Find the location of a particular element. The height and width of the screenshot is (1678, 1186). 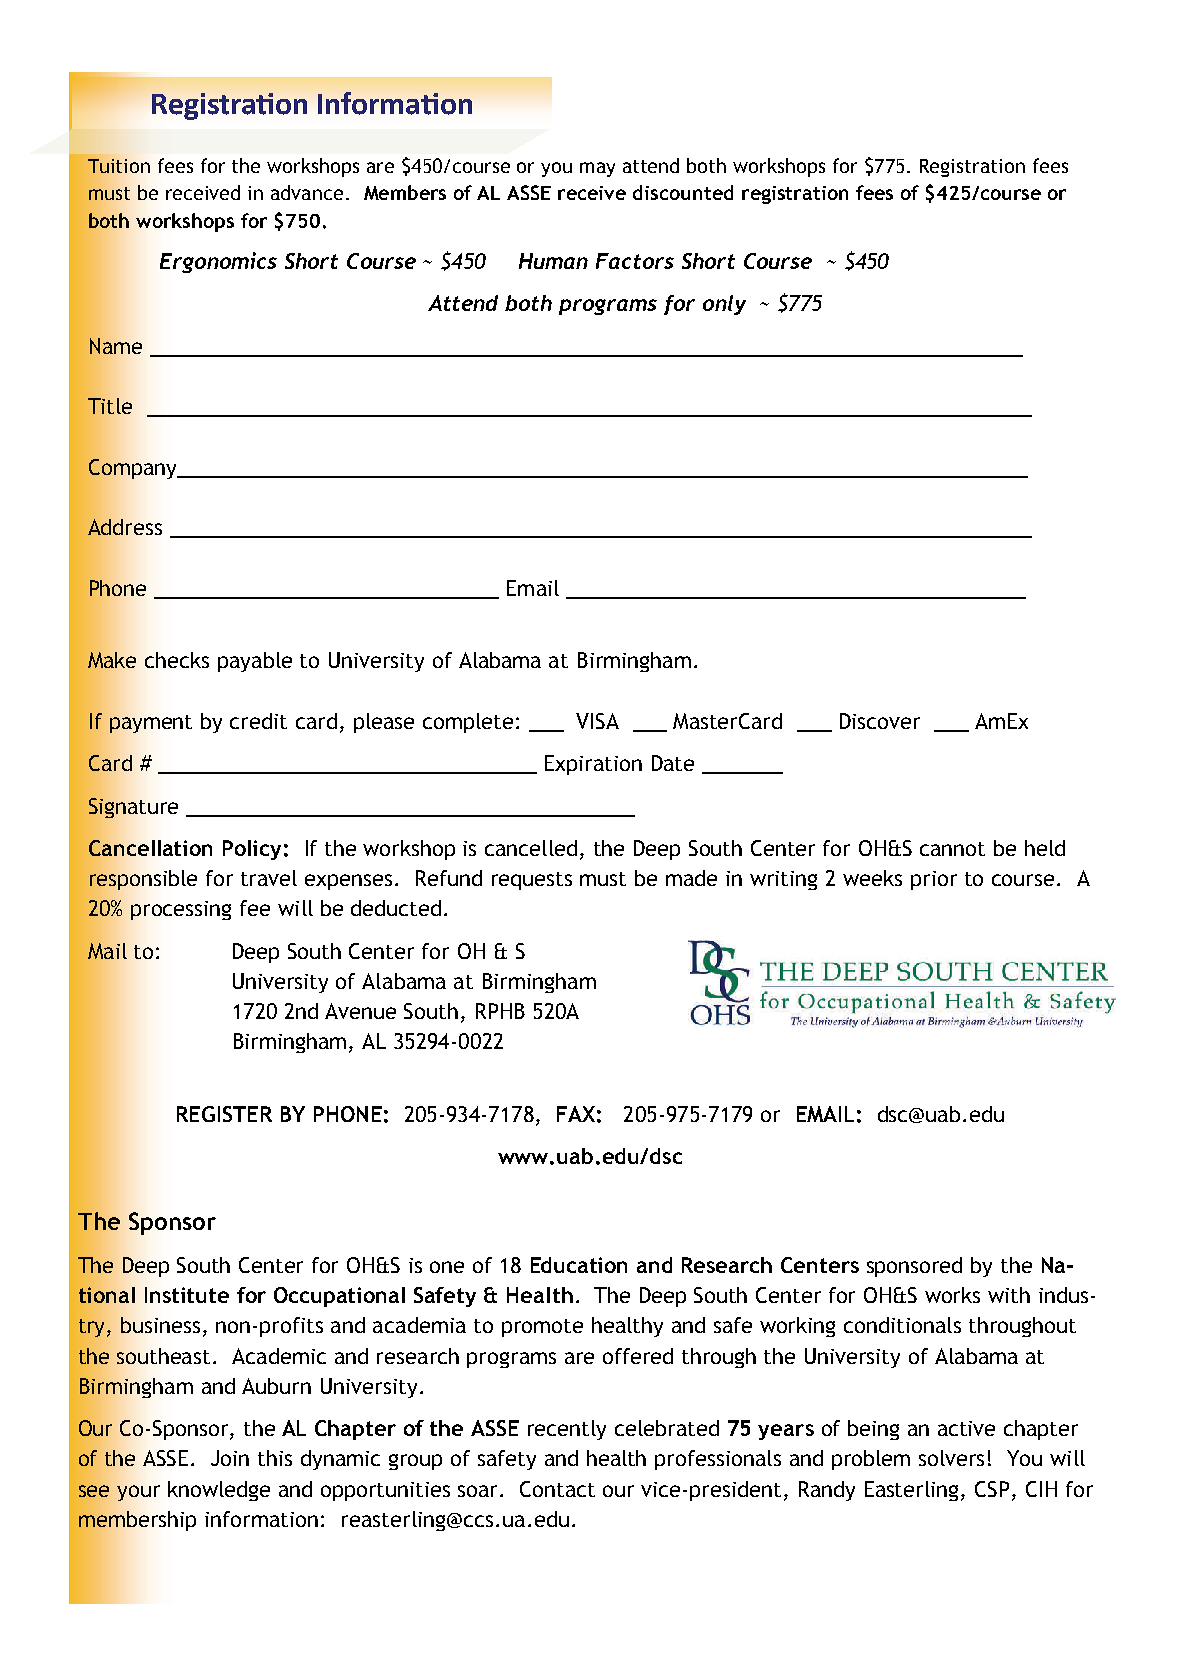

may is located at coordinates (597, 169).
